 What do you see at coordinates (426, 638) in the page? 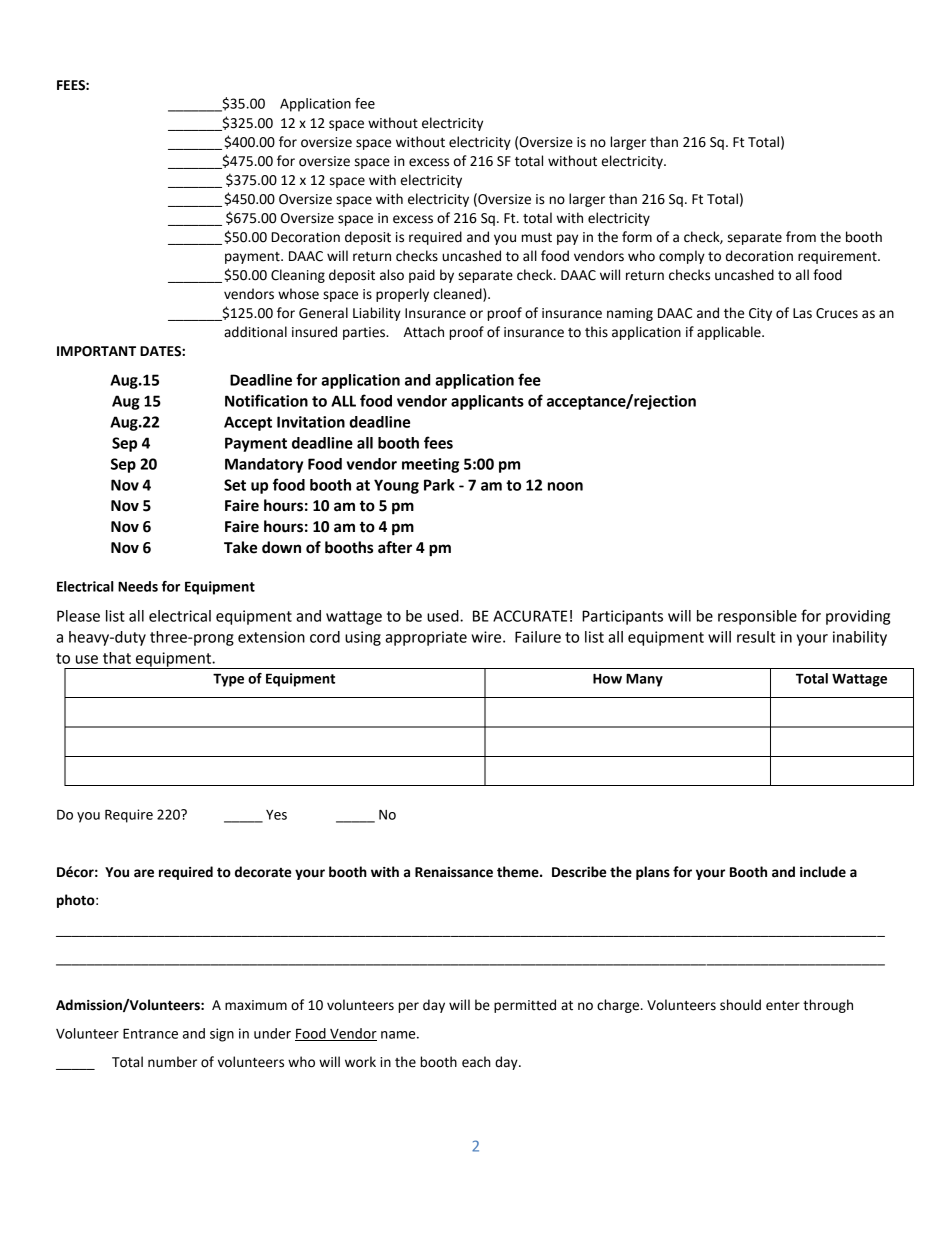
I see `appropriate` at bounding box center [426, 638].
